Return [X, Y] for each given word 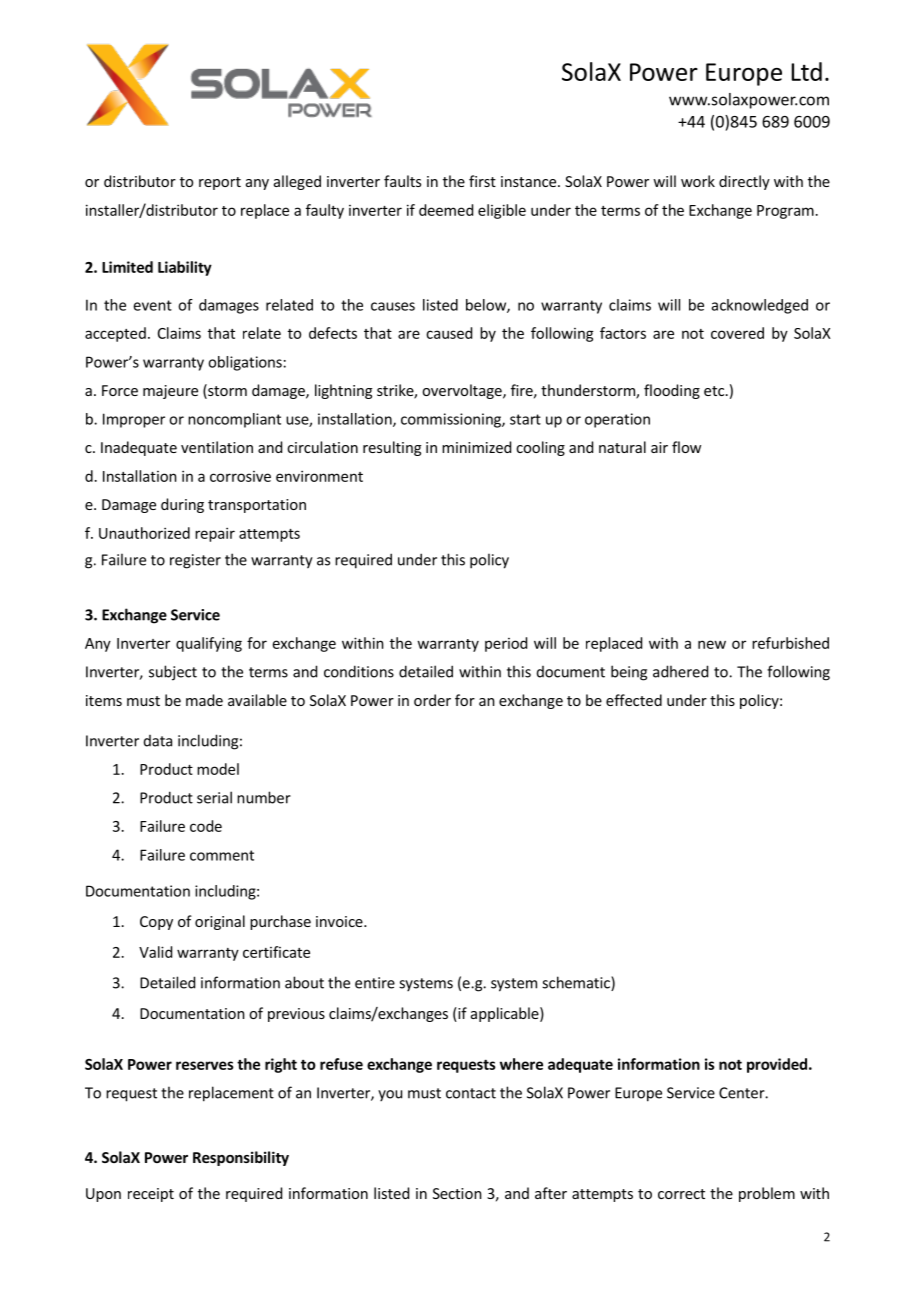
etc [715, 391]
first [482, 181]
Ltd [806, 71]
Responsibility [241, 1158]
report [220, 183]
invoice [340, 921]
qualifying [209, 644]
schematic [577, 983]
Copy [156, 923]
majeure [170, 392]
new [712, 644]
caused [449, 333]
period [506, 644]
